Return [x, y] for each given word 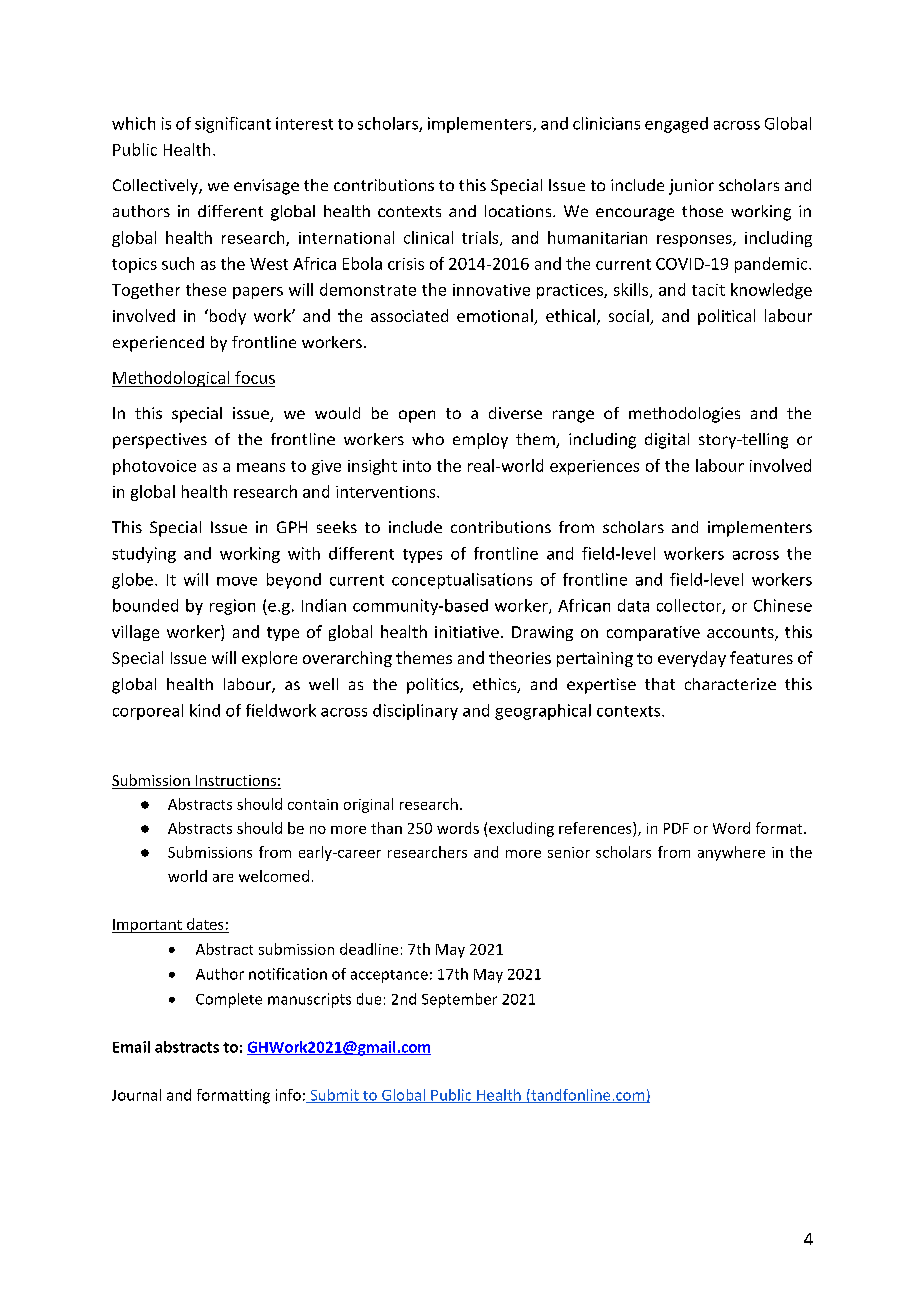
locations [519, 211]
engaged [676, 125]
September [459, 1000]
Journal [136, 1095]
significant [233, 125]
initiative [467, 632]
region [232, 607]
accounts [741, 634]
